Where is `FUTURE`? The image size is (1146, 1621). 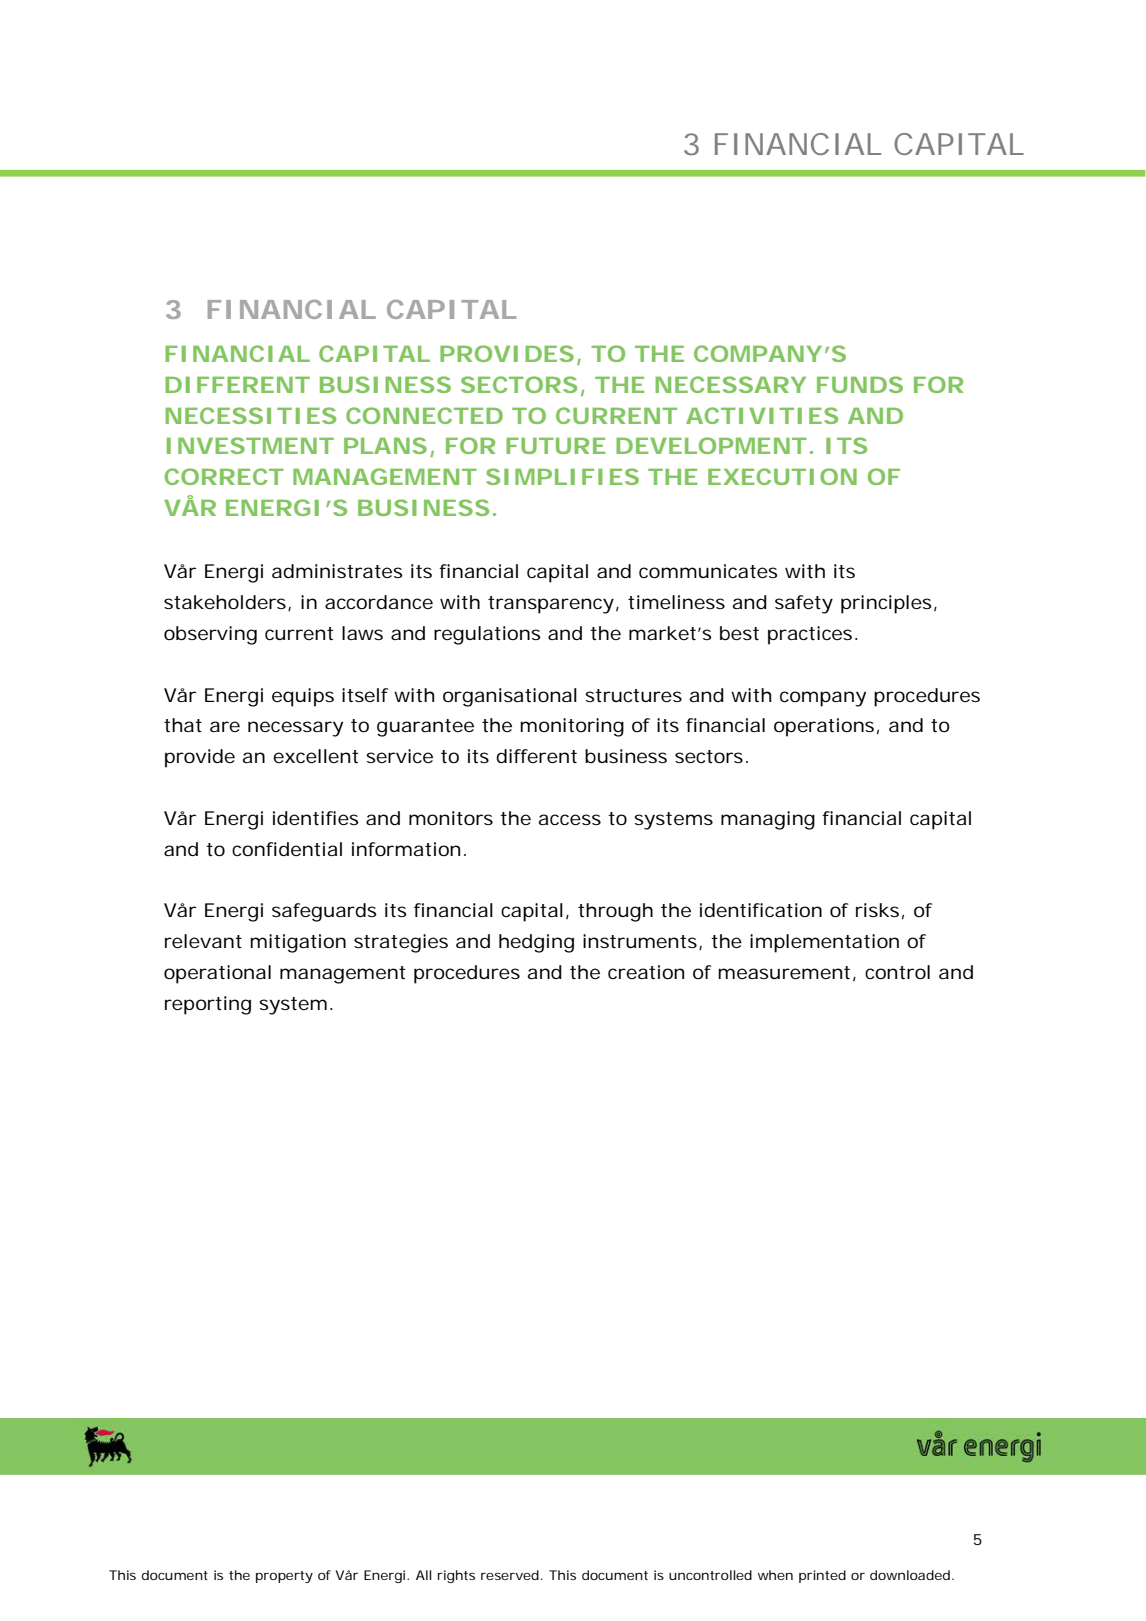 FUTURE is located at coordinates (556, 446).
